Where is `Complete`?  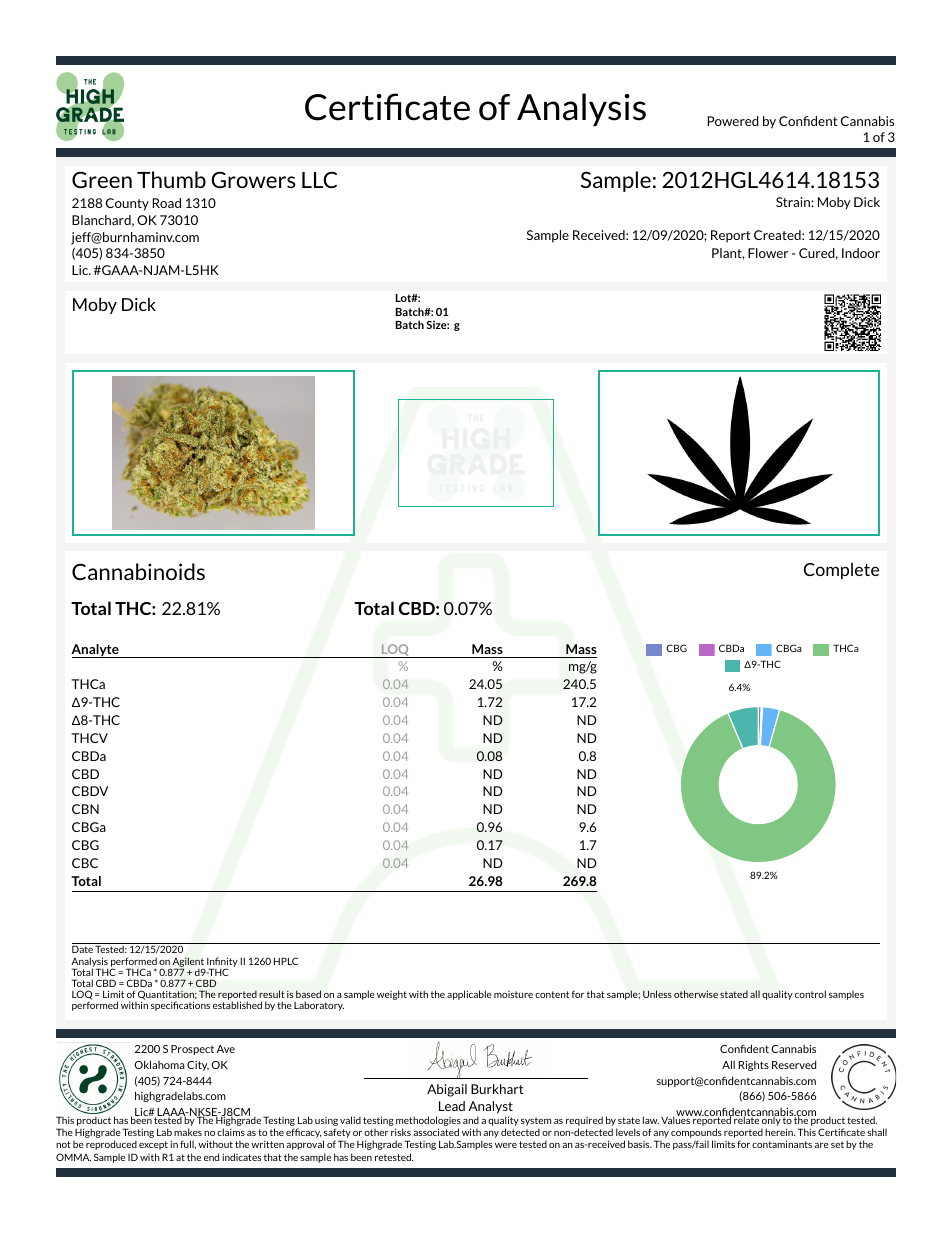 Complete is located at coordinates (841, 571).
